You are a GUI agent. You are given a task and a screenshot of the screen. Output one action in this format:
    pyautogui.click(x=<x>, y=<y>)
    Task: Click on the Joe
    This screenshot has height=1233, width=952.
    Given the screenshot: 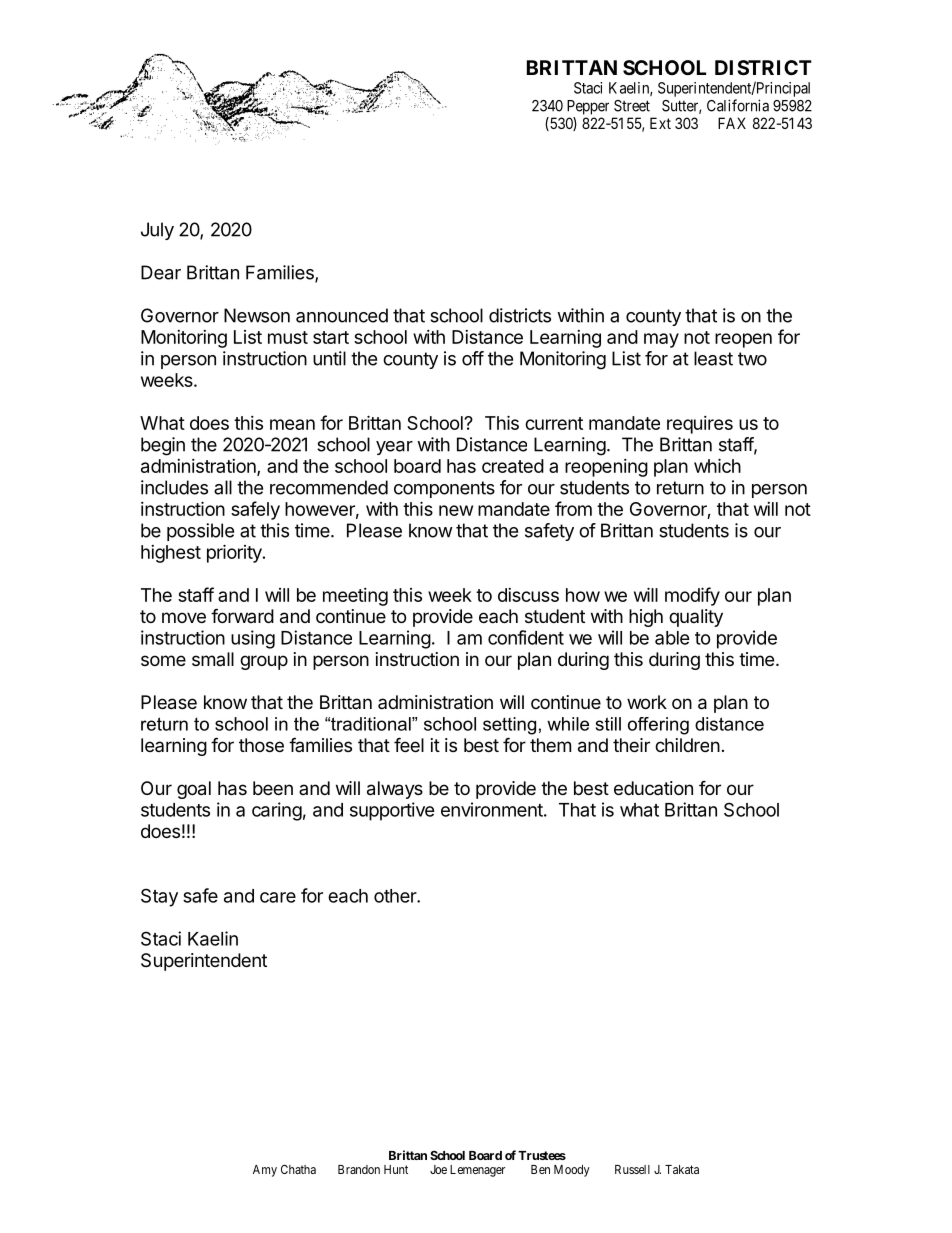 What is the action you would take?
    pyautogui.click(x=438, y=1169)
